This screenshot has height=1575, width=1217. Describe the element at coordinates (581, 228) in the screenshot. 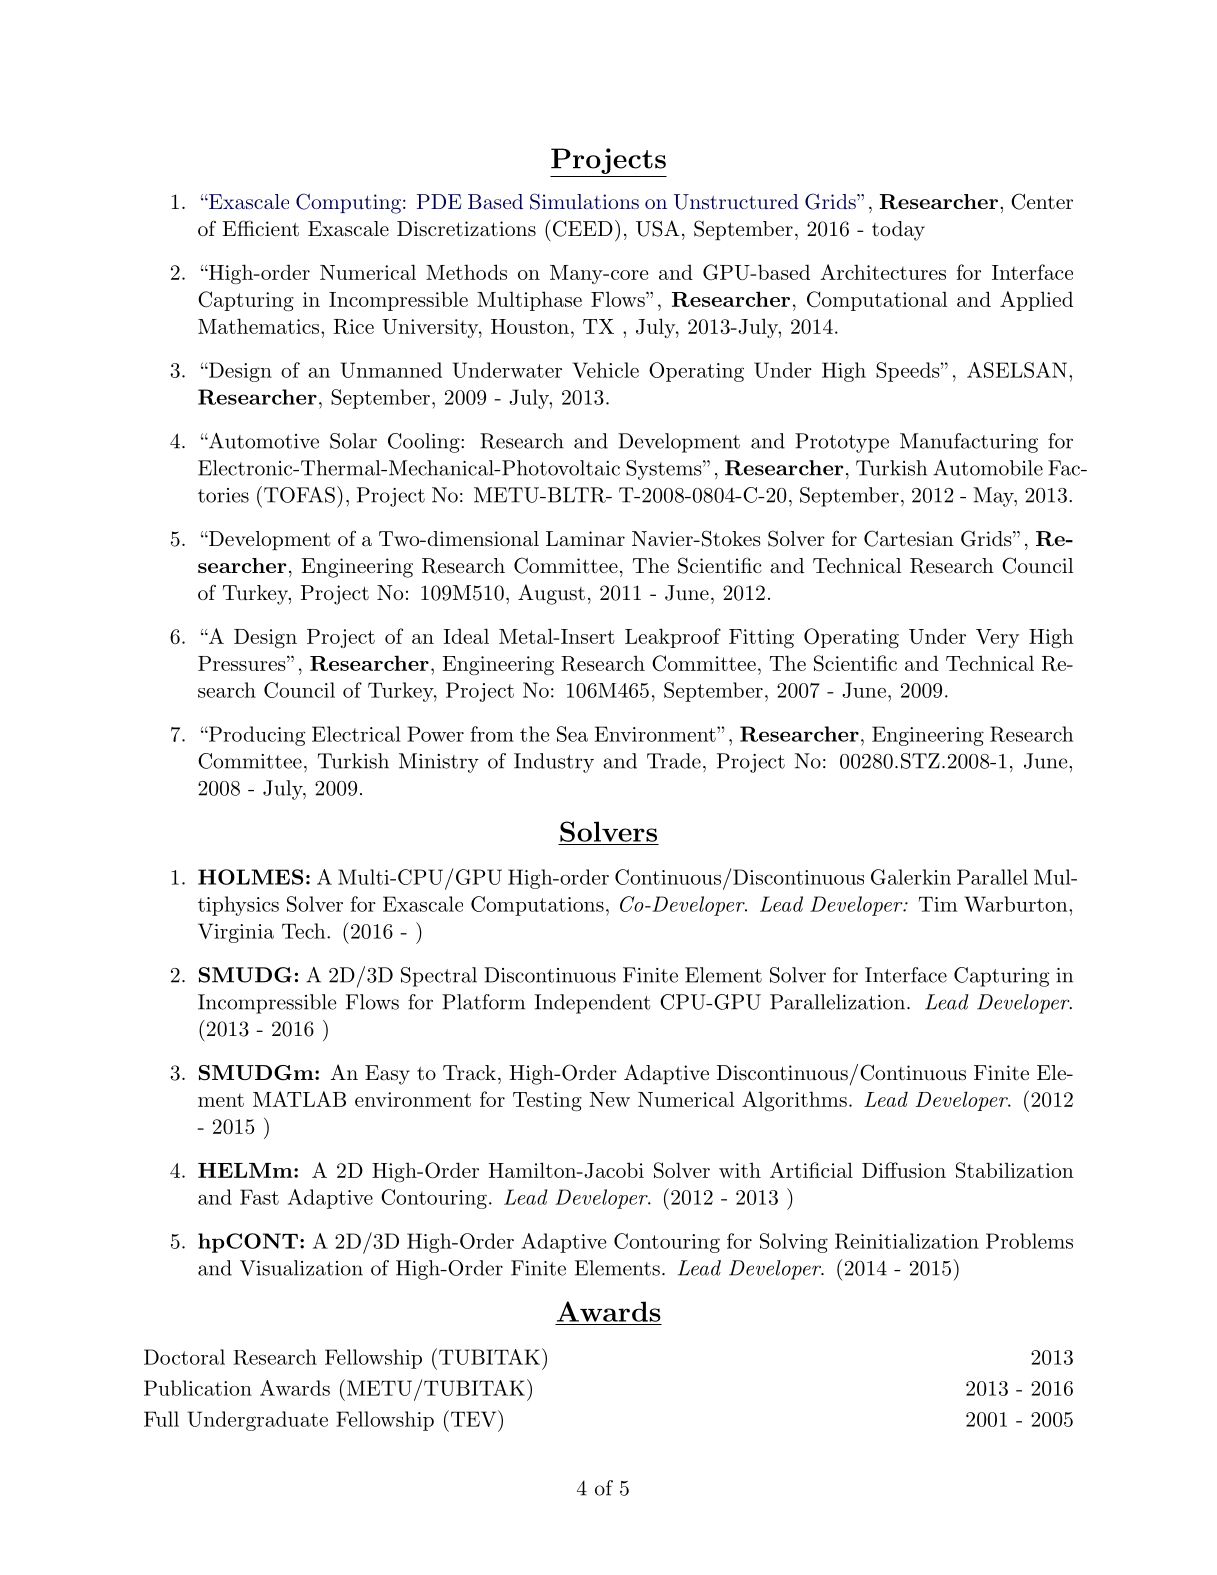

I see `CEED` at that location.
